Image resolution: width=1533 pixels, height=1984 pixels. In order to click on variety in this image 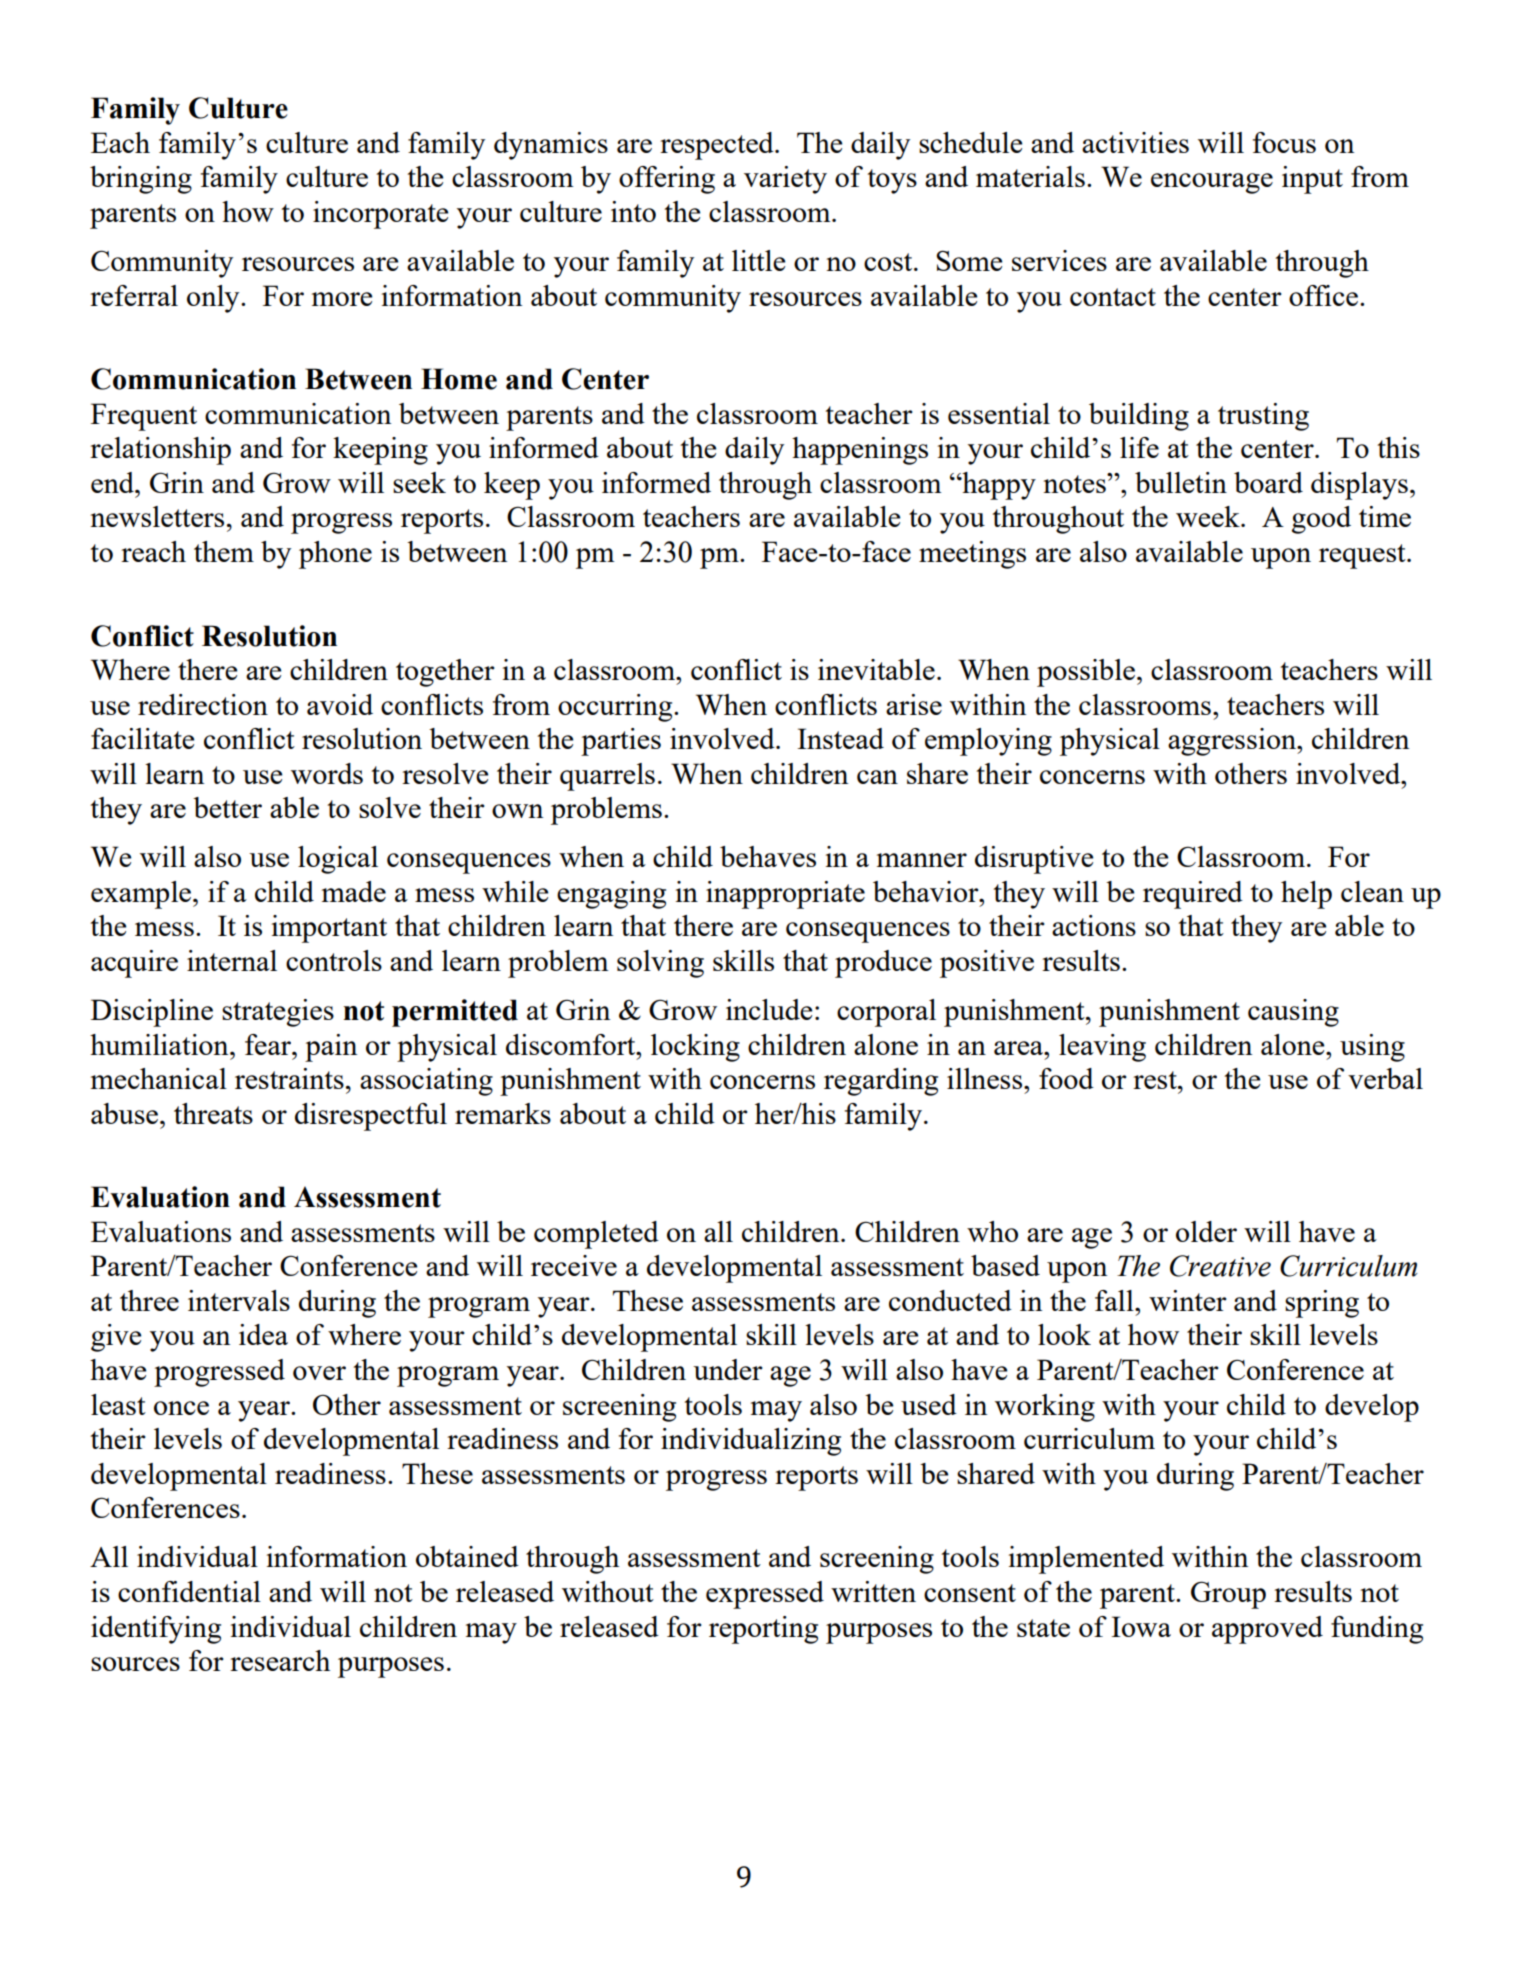, I will do `click(785, 180)`.
